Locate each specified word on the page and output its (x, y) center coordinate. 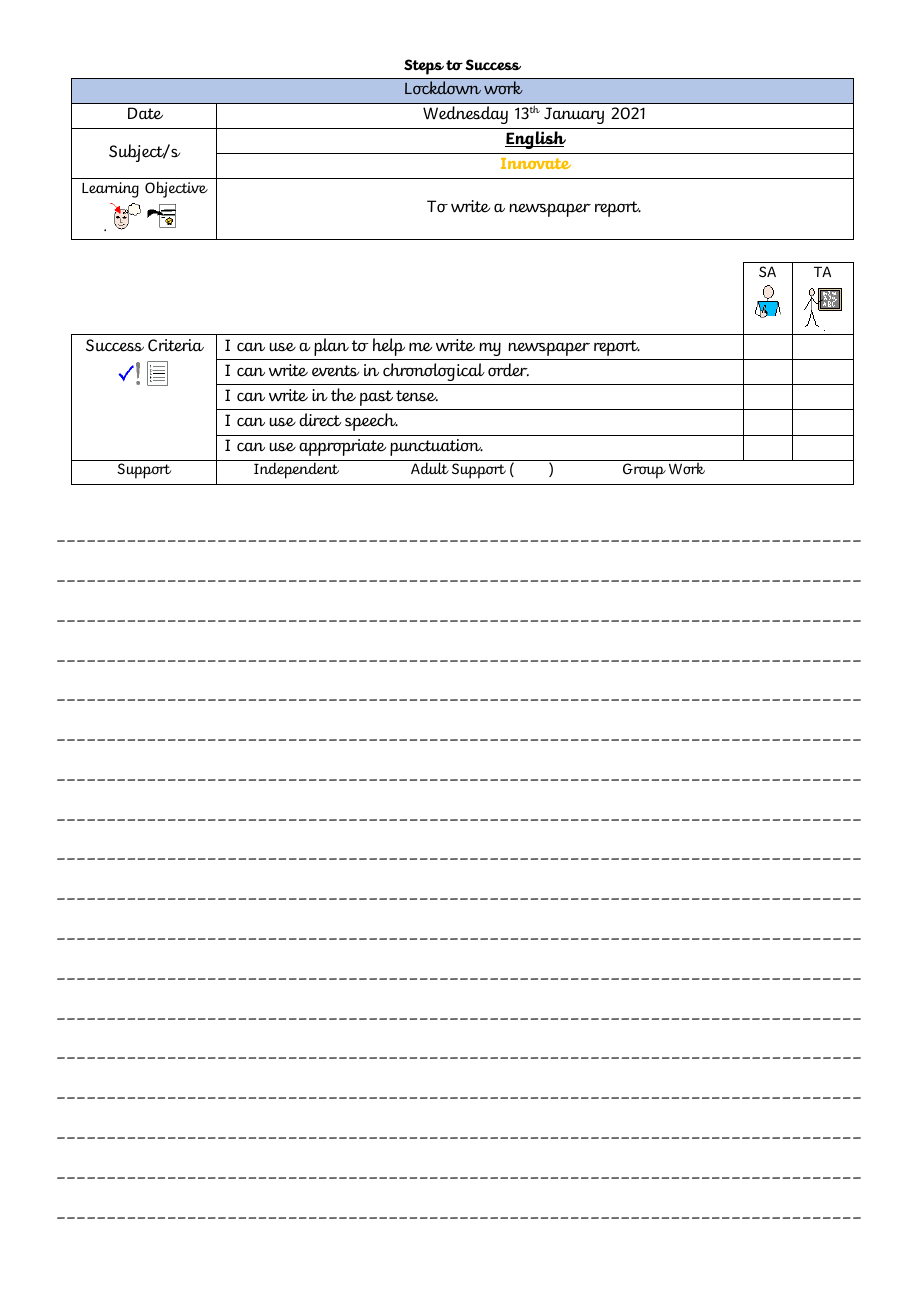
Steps (424, 67)
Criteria (176, 345)
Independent (296, 470)
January (574, 115)
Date (145, 113)
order (508, 370)
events (335, 371)
